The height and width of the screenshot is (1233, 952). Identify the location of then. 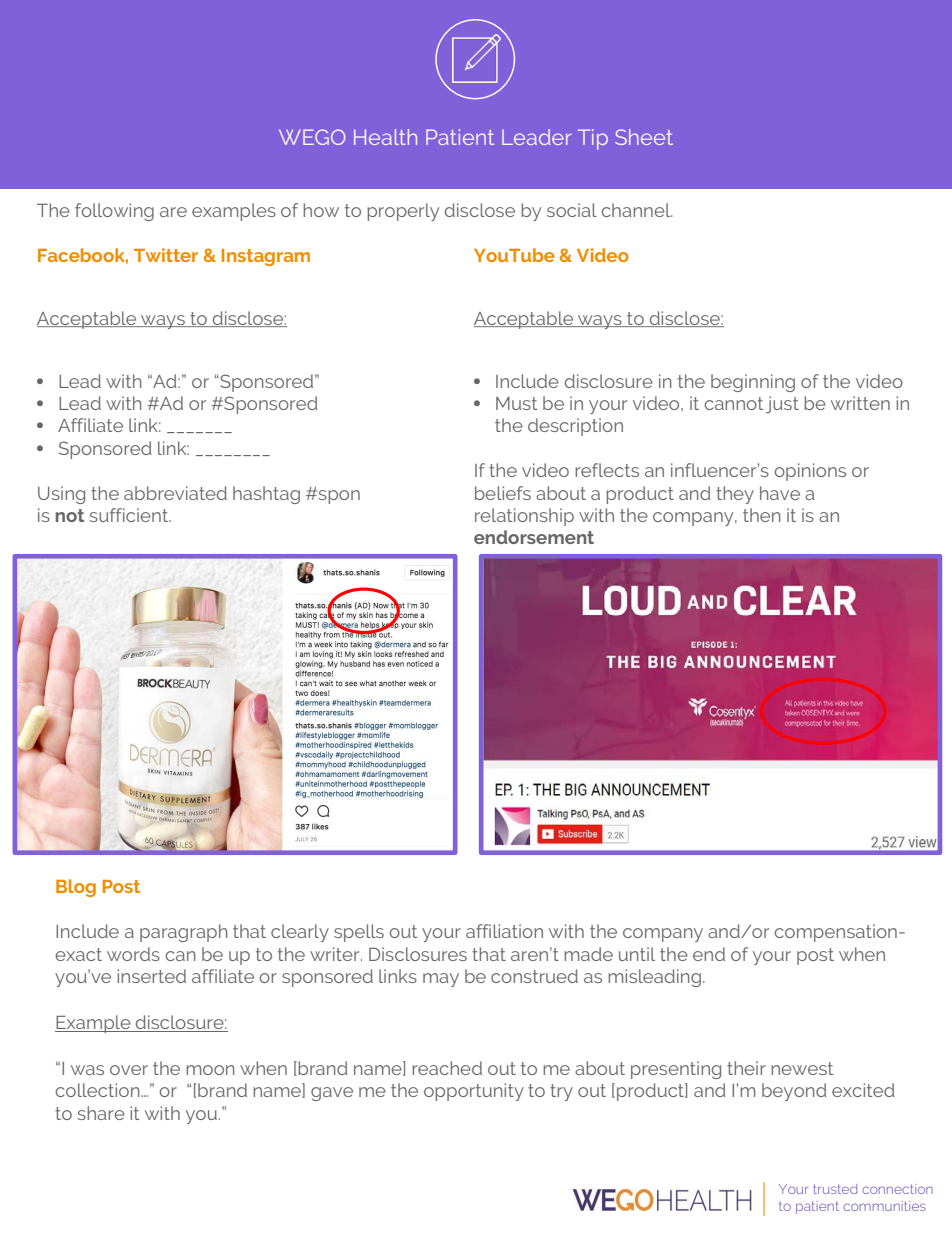
(762, 515).
